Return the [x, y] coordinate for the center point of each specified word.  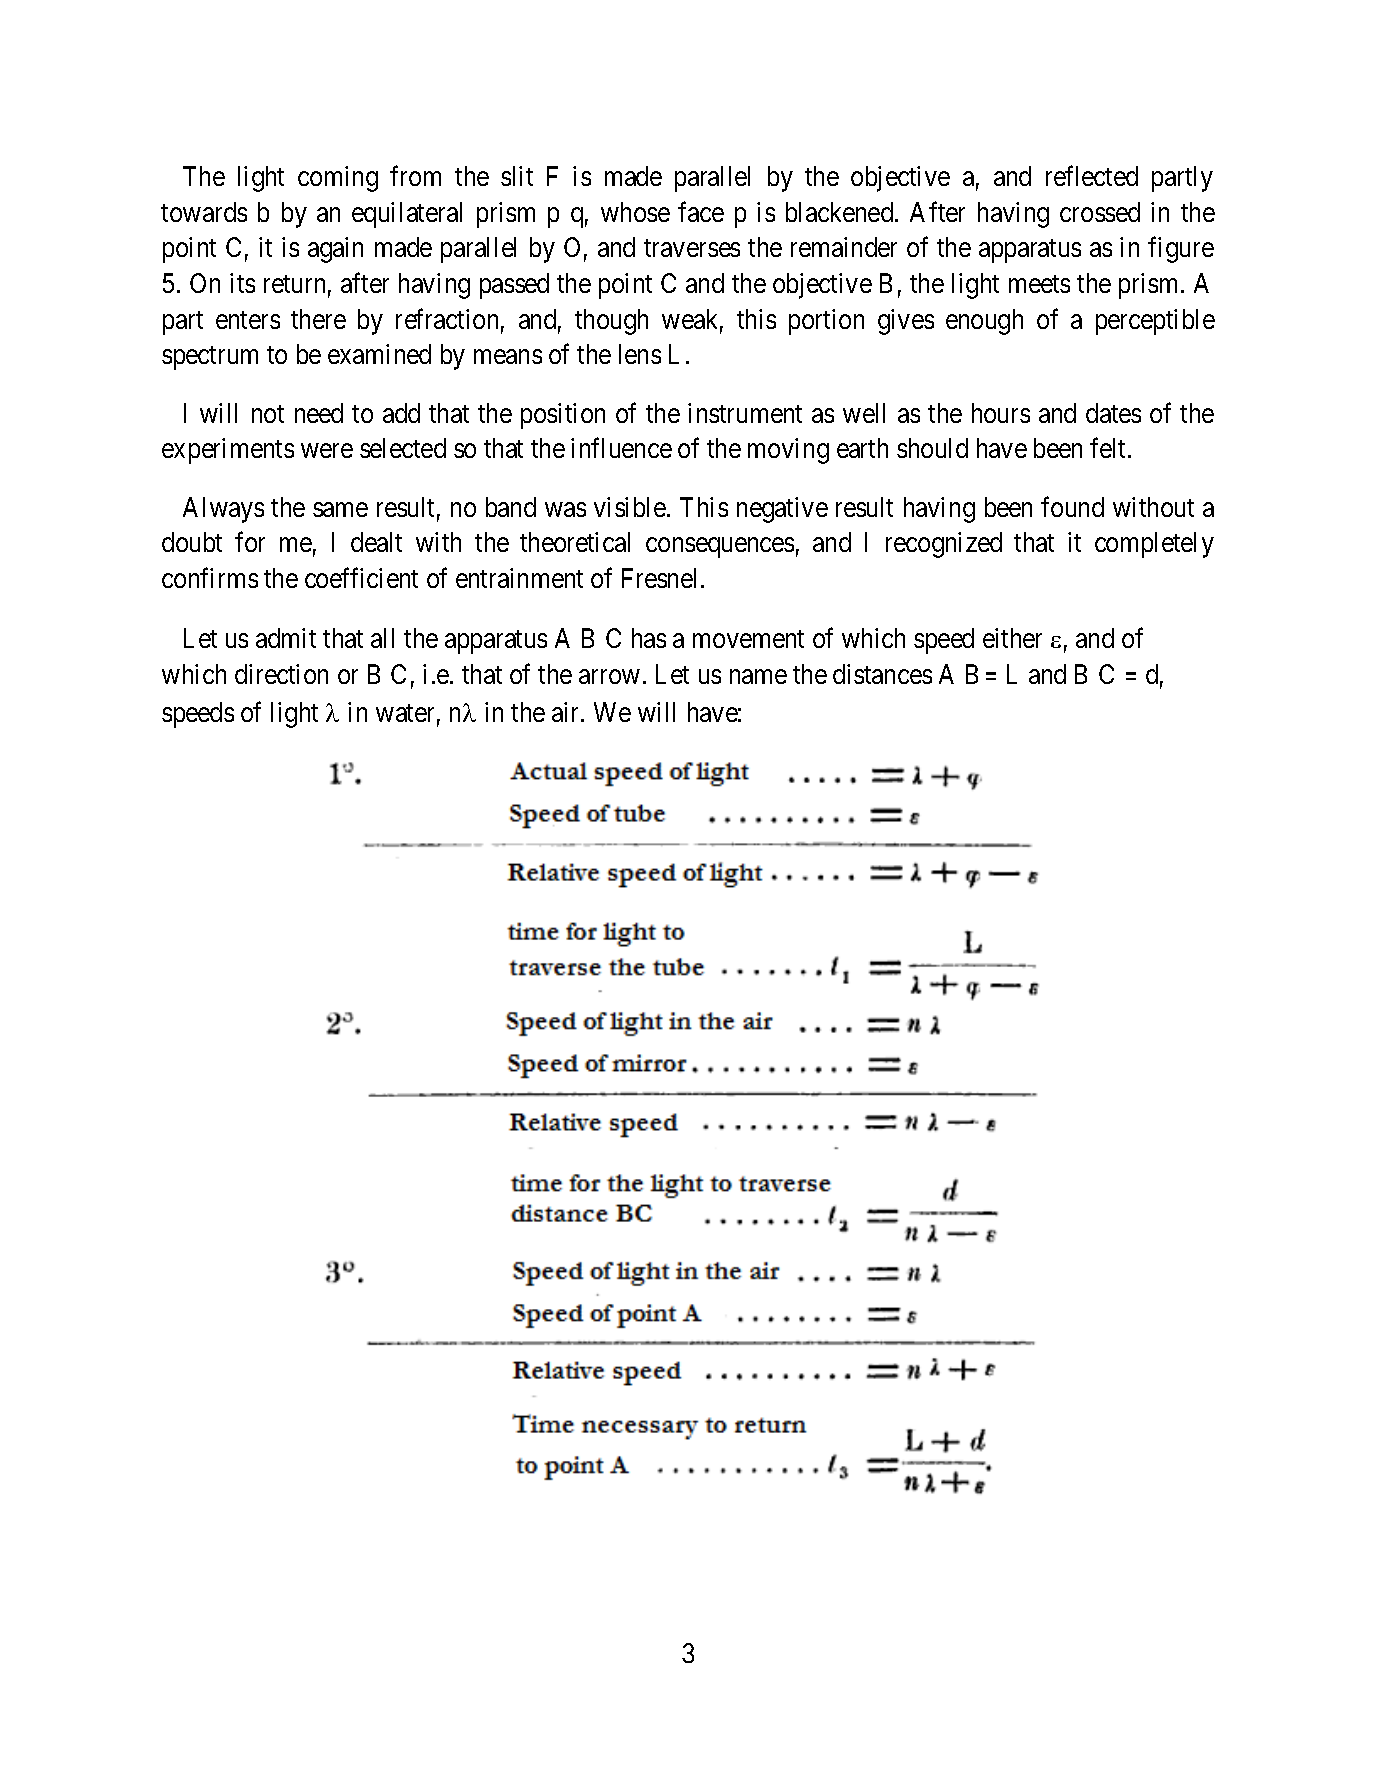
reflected [1092, 176]
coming [338, 179]
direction [281, 674]
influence [621, 448]
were [327, 451]
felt [1109, 448]
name [758, 677]
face [701, 211]
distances [882, 674]
